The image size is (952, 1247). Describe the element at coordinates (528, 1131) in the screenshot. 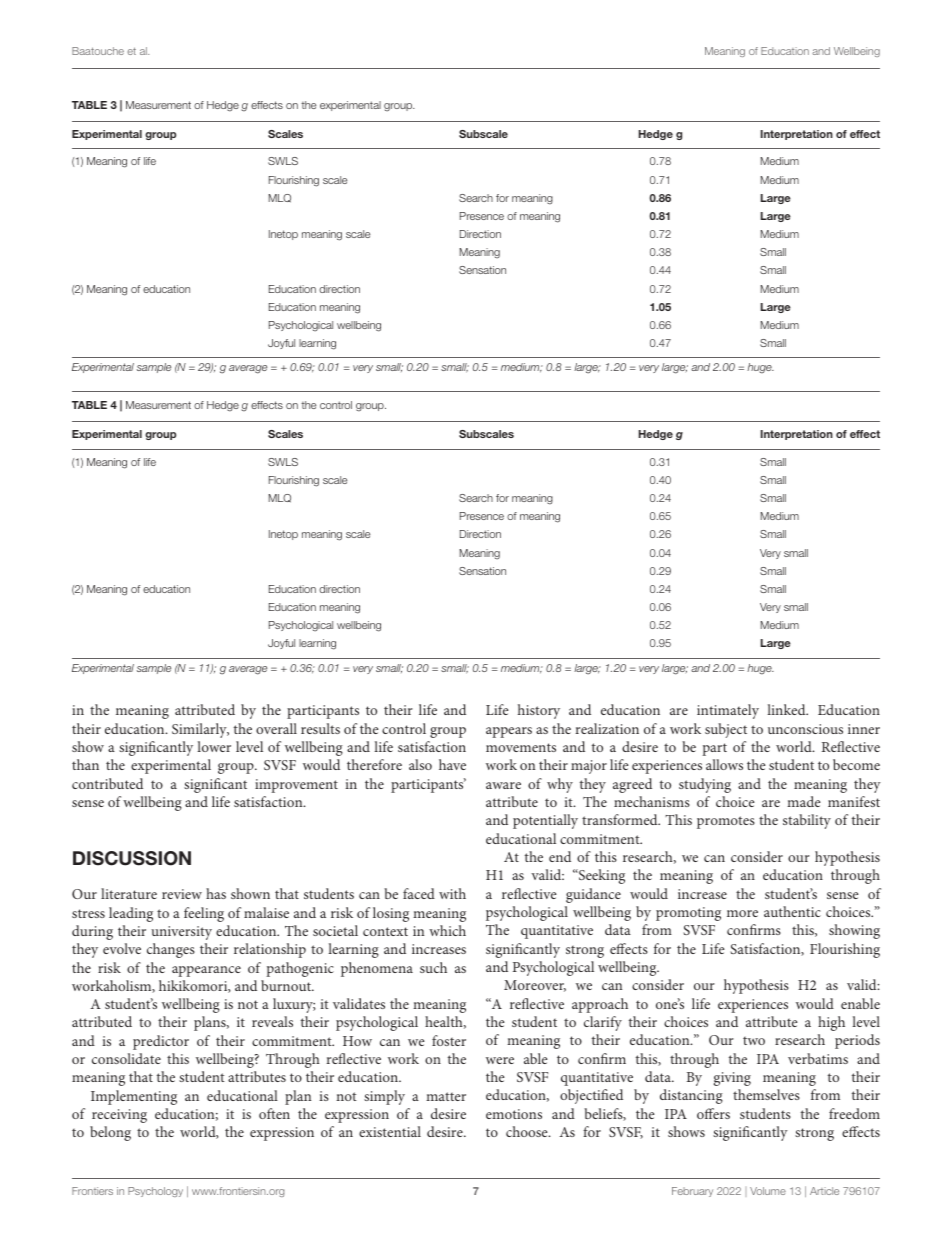

I see `choose` at that location.
